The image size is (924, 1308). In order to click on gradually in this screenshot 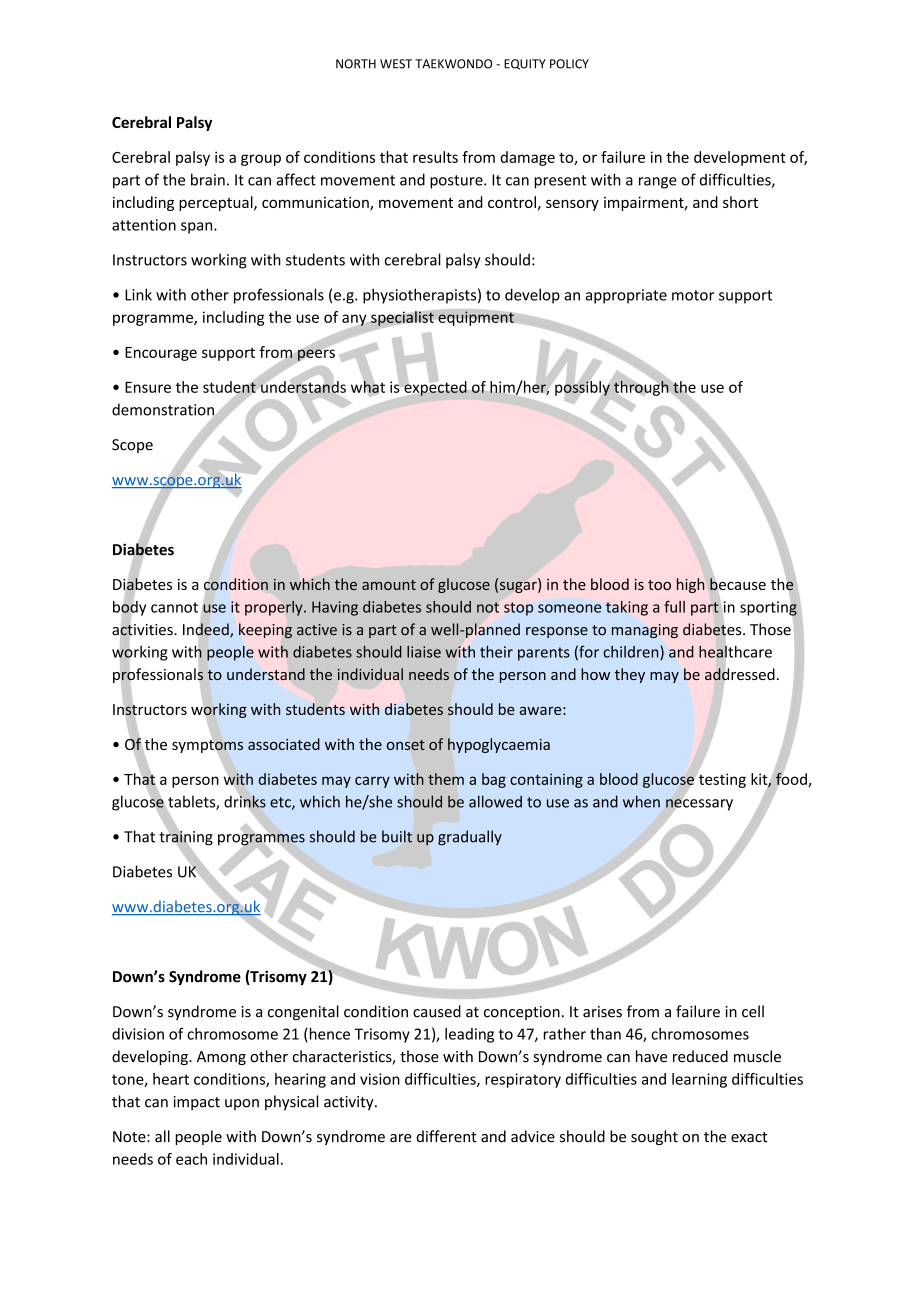, I will do `click(470, 838)`.
